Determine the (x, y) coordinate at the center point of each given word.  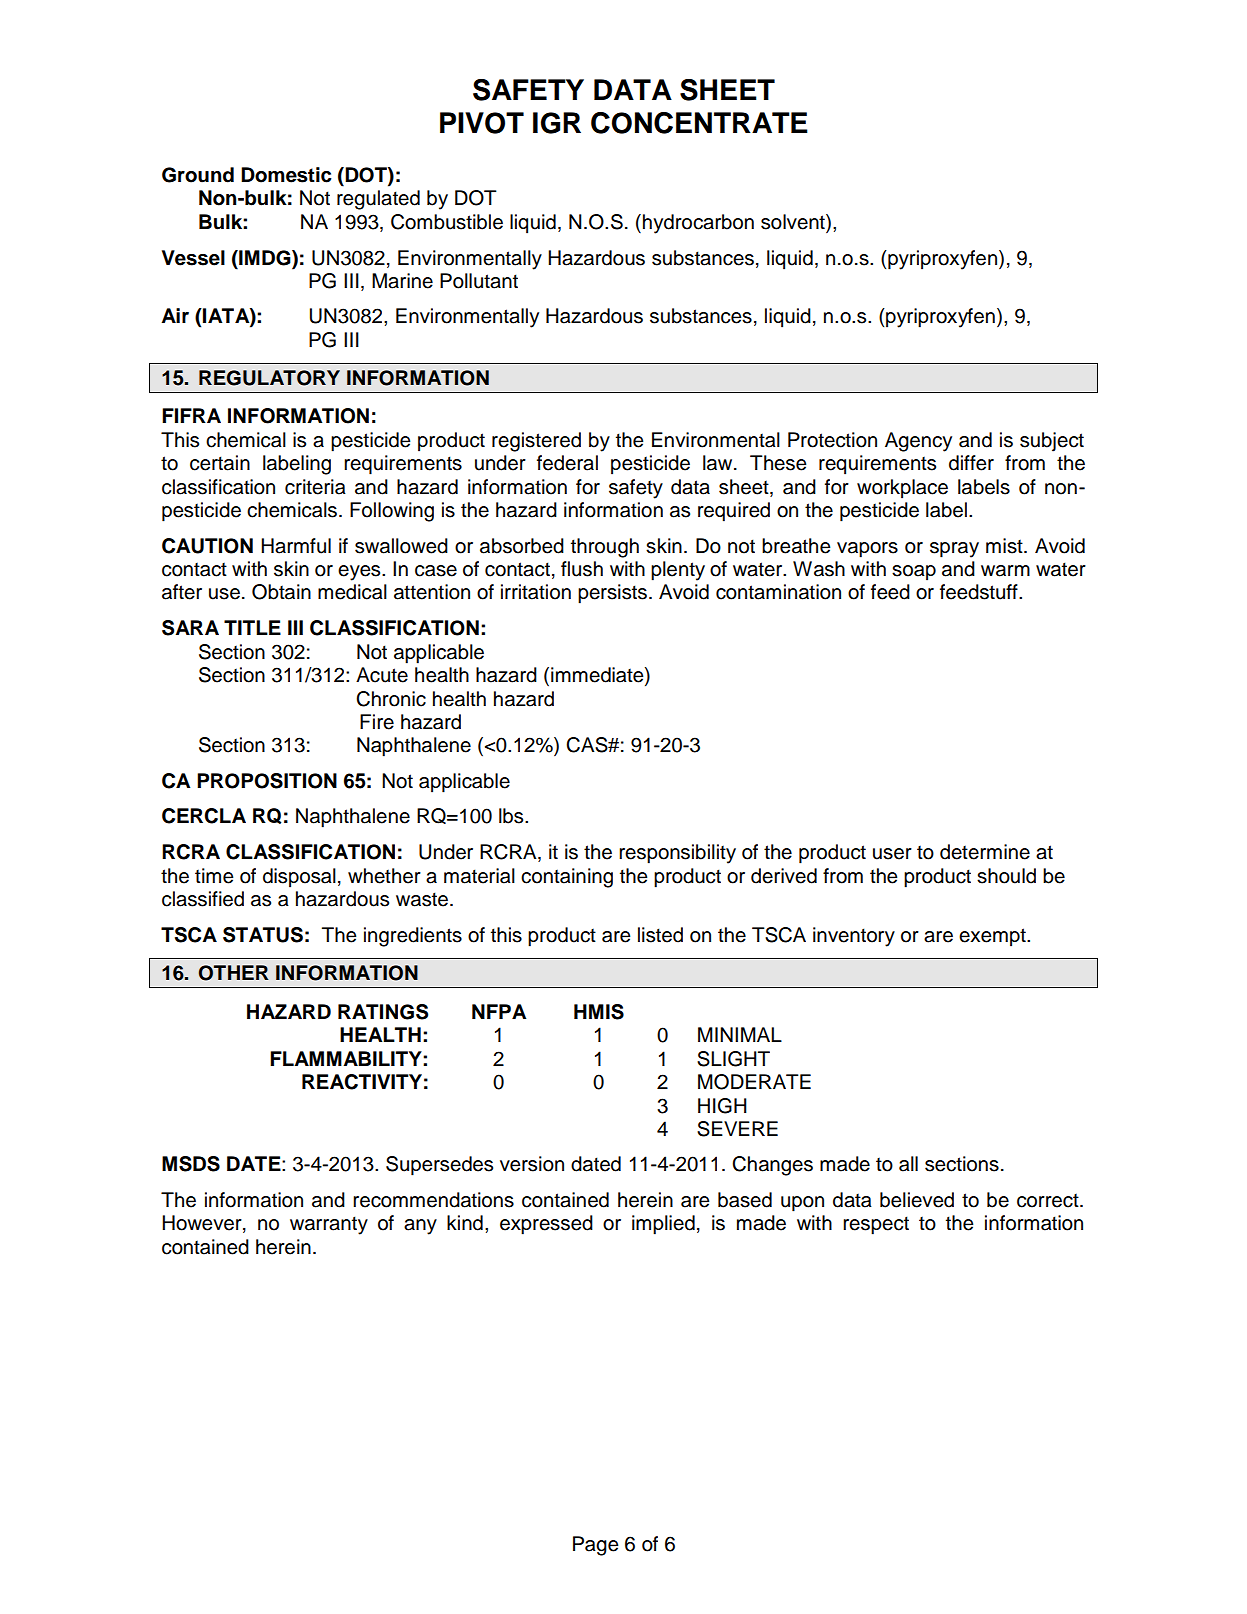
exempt (993, 937)
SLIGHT (733, 1059)
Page (596, 1546)
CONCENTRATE (699, 123)
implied (663, 1225)
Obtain (281, 592)
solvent (794, 223)
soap (914, 573)
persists (612, 594)
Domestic (286, 175)
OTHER (234, 973)
